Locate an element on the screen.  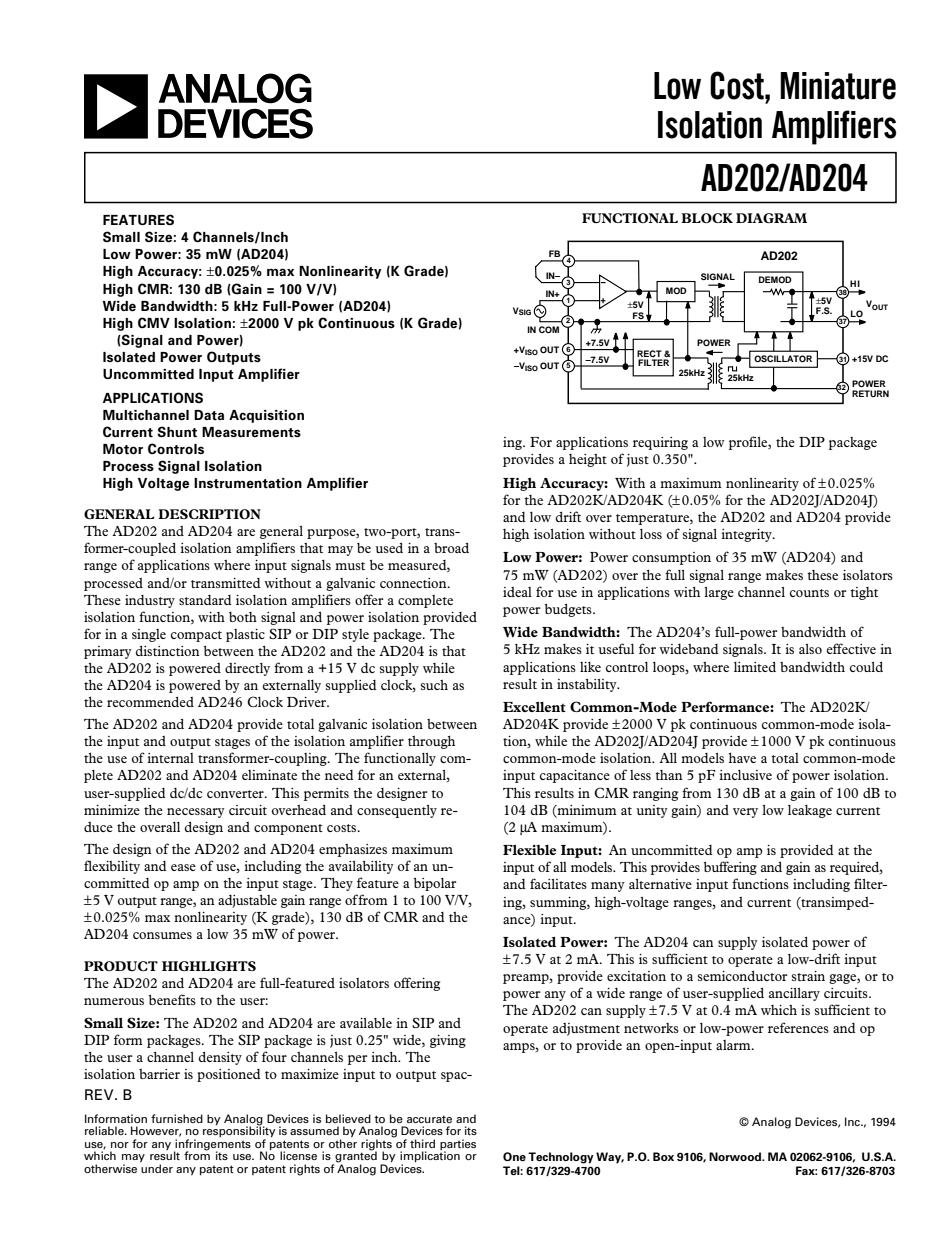
leakage is located at coordinates (810, 811).
